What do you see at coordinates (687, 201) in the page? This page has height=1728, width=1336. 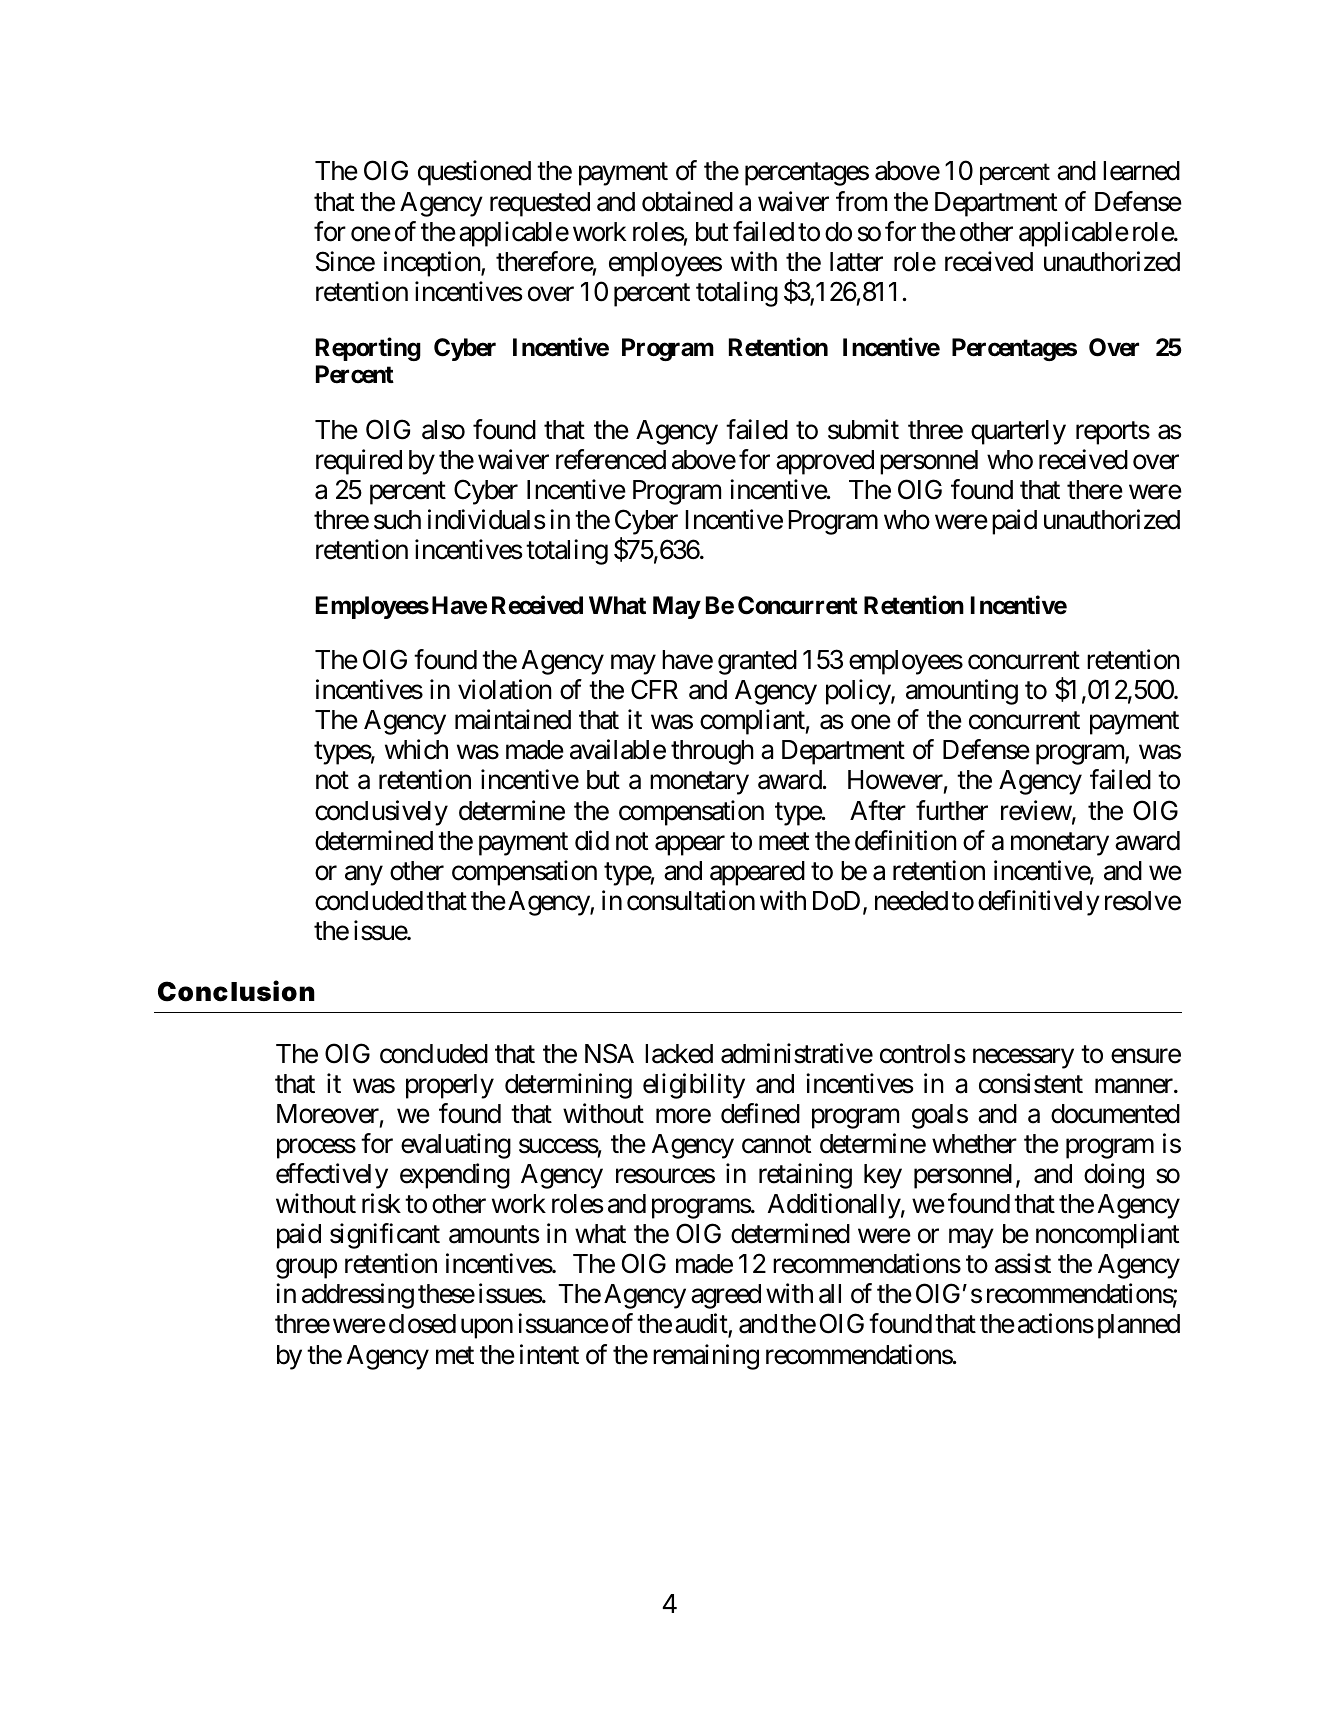 I see `obtained` at bounding box center [687, 201].
